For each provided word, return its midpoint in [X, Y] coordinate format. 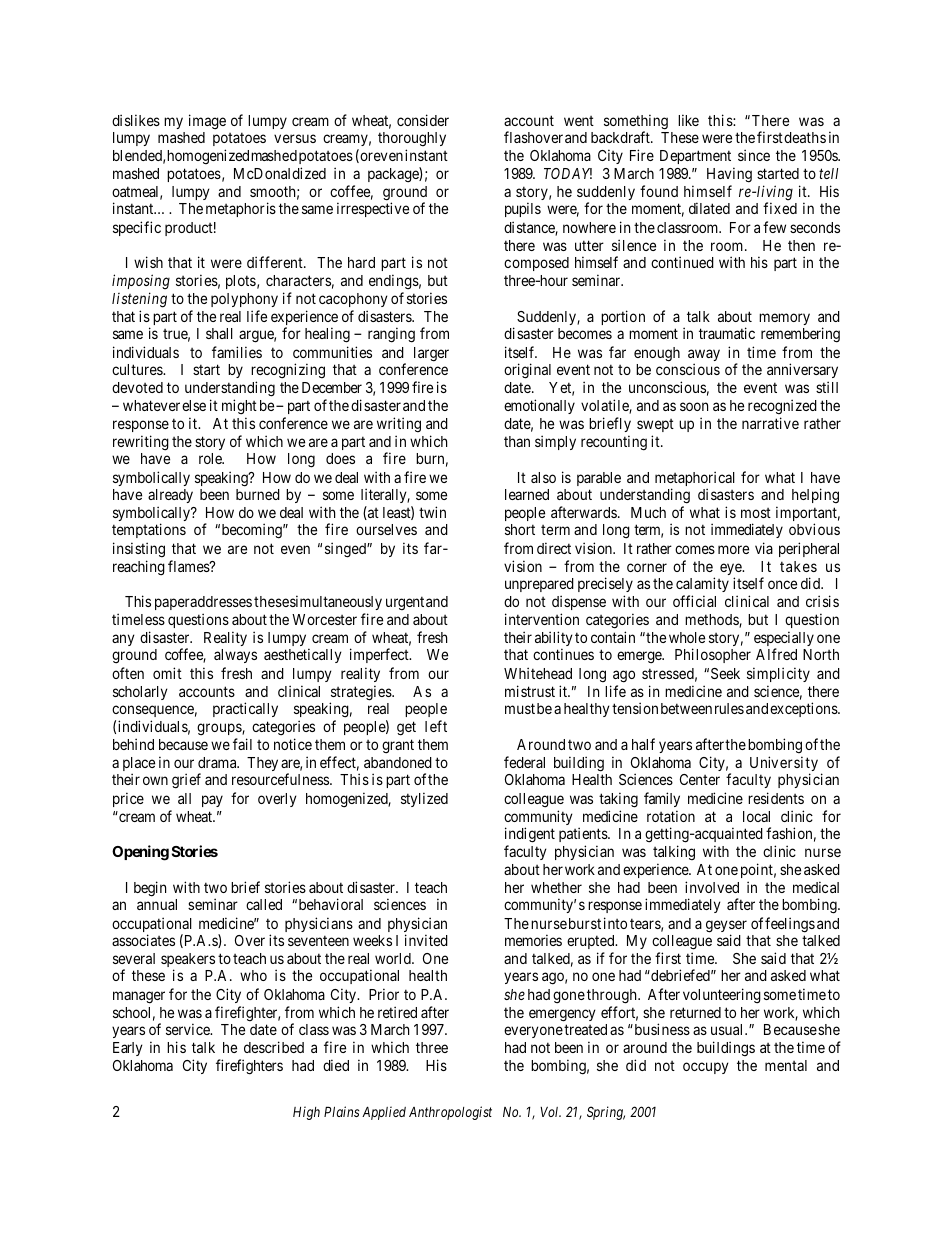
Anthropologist [450, 1113]
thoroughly [412, 139]
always [235, 656]
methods [712, 621]
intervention [542, 619]
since [754, 155]
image [207, 122]
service [189, 1029]
